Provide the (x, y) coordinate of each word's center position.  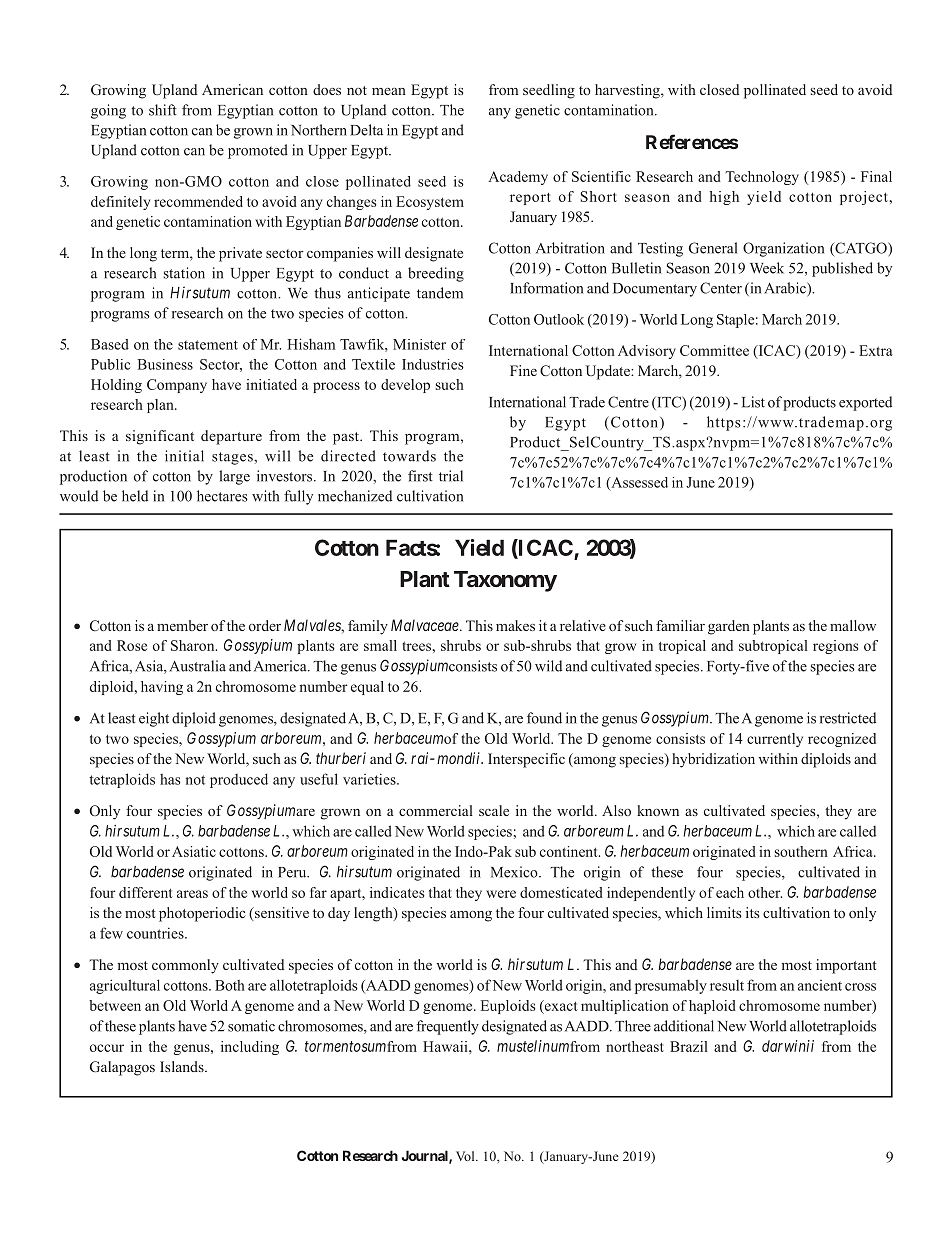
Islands (183, 1066)
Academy (518, 178)
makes (515, 625)
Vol (466, 1156)
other (765, 892)
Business (165, 364)
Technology (762, 178)
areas (192, 894)
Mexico (515, 872)
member (182, 625)
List (753, 402)
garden (729, 627)
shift (163, 110)
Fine (523, 370)
